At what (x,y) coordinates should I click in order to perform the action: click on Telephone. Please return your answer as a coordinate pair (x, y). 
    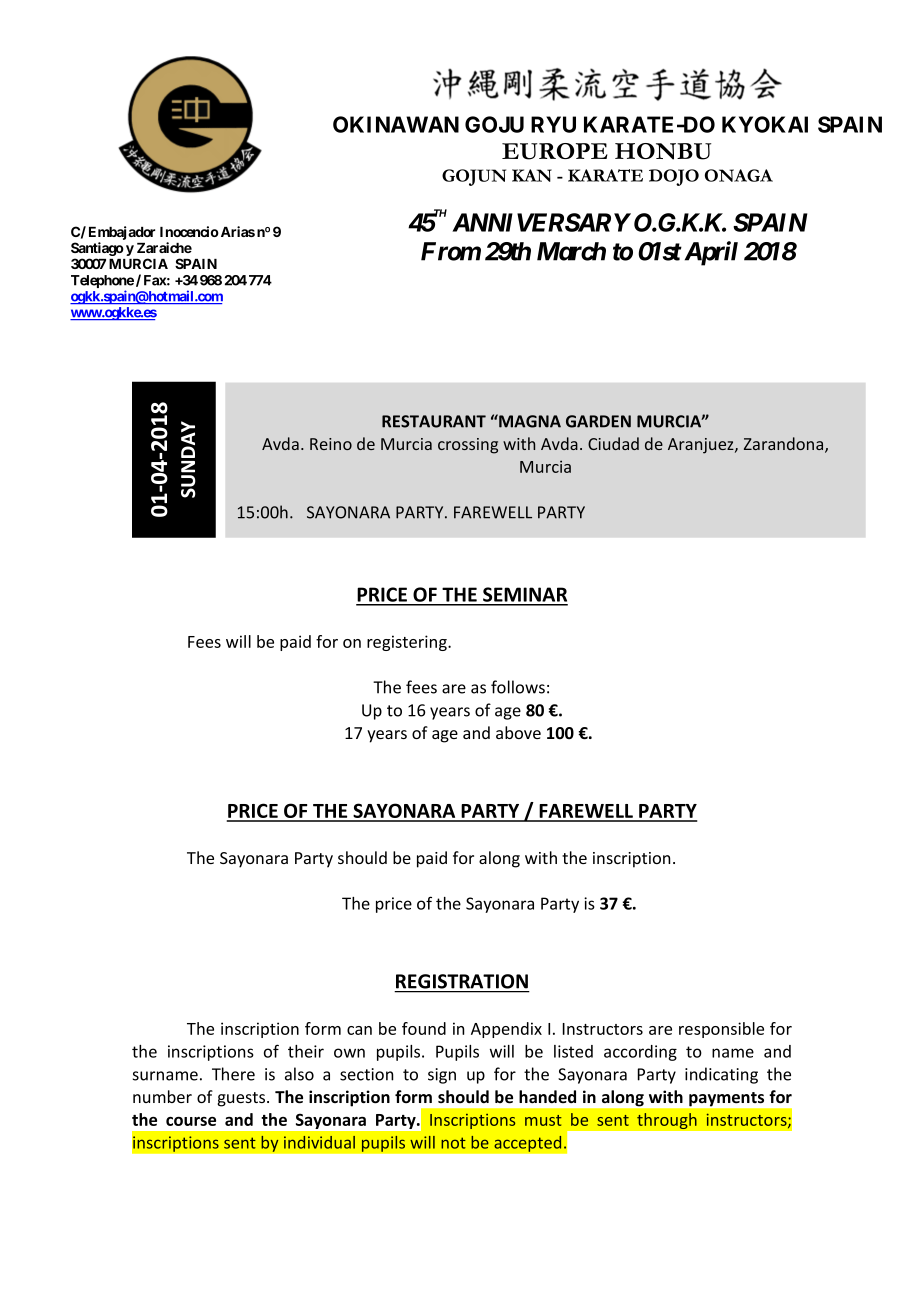
    Looking at the image, I should click on (102, 283).
